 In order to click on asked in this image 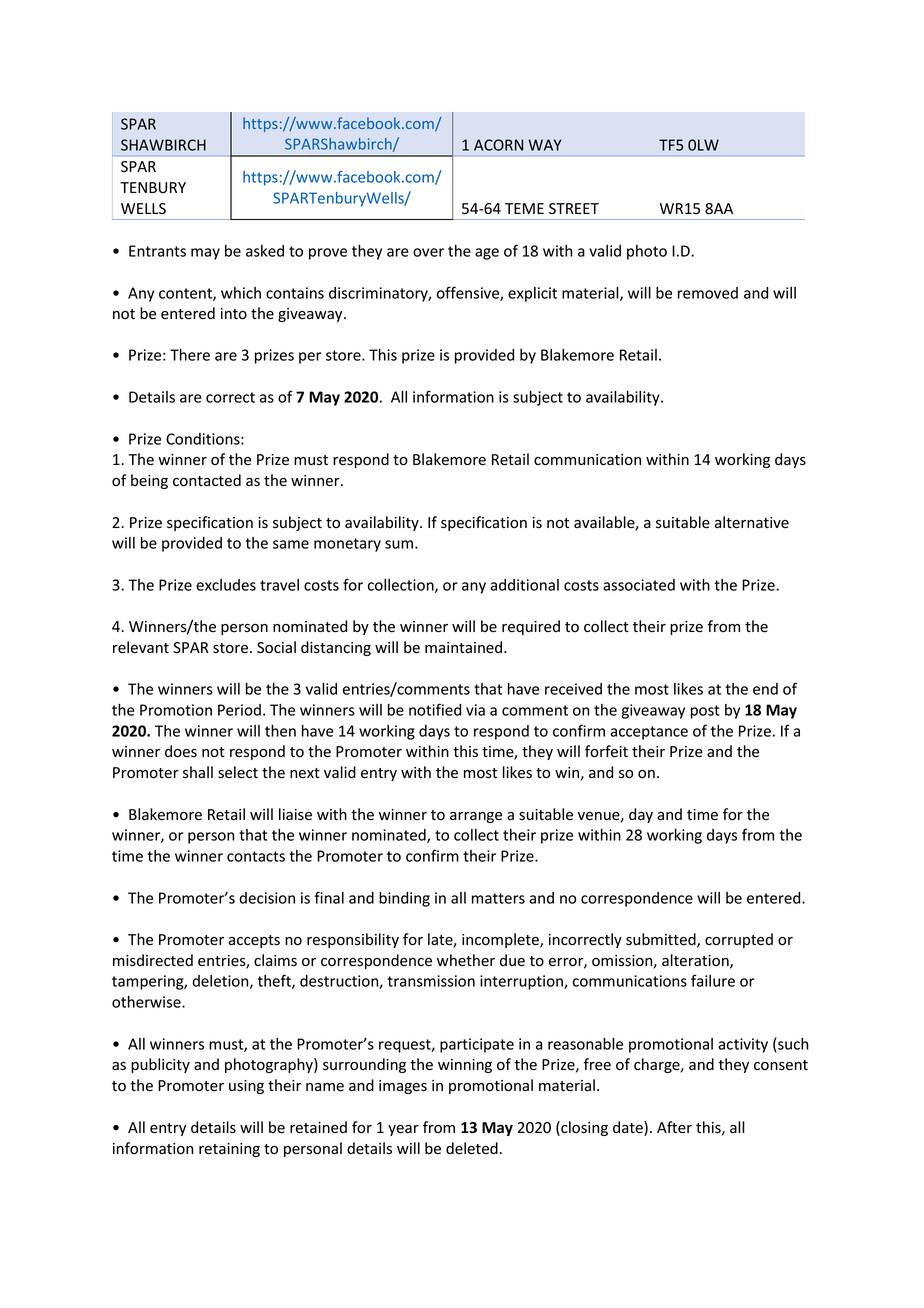, I will do `click(265, 251)`.
